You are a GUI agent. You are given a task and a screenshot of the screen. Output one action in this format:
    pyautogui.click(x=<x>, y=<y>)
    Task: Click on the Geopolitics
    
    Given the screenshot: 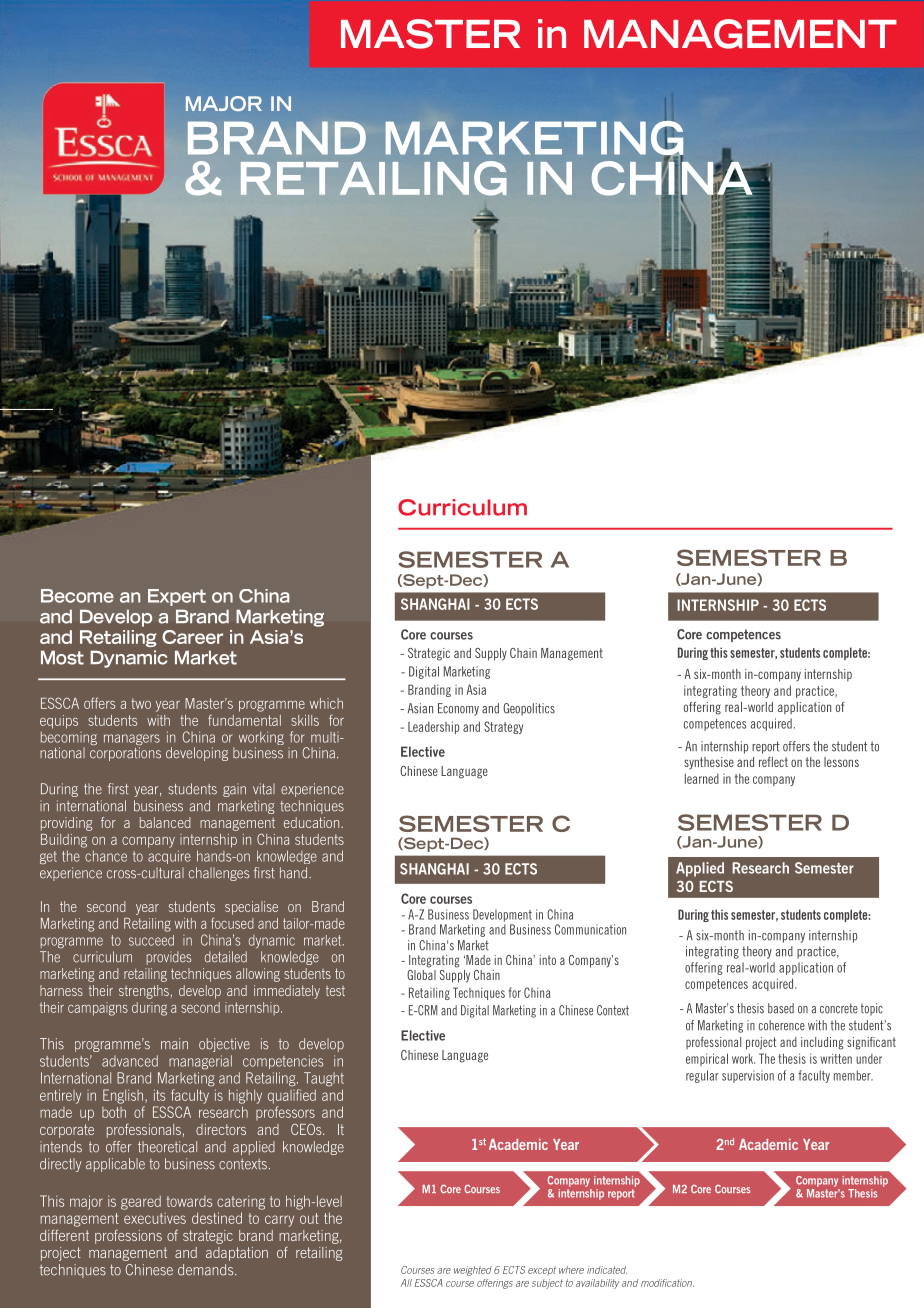 What is the action you would take?
    pyautogui.click(x=529, y=709)
